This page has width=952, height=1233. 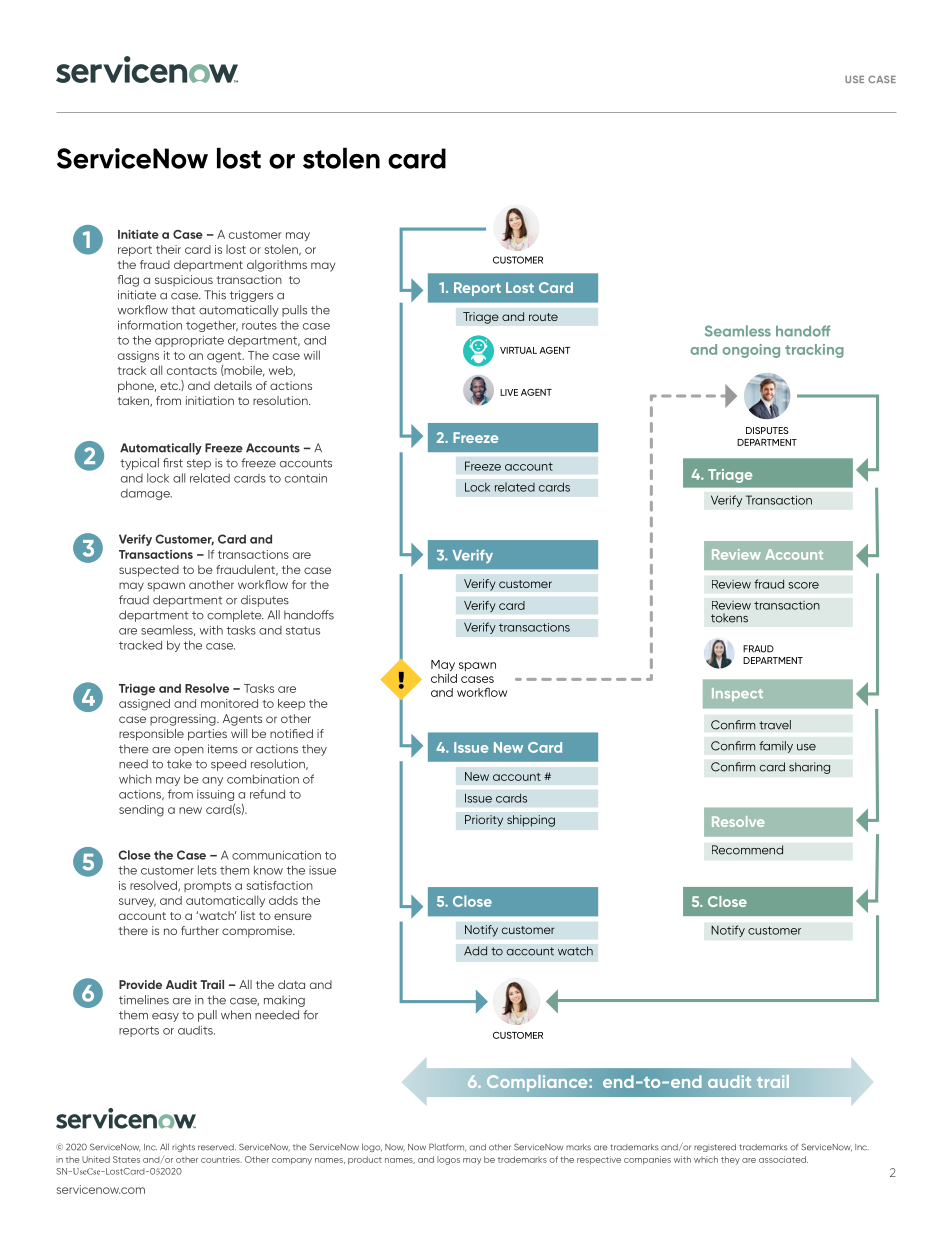 What do you see at coordinates (140, 984) in the page?
I see `Provide` at bounding box center [140, 984].
